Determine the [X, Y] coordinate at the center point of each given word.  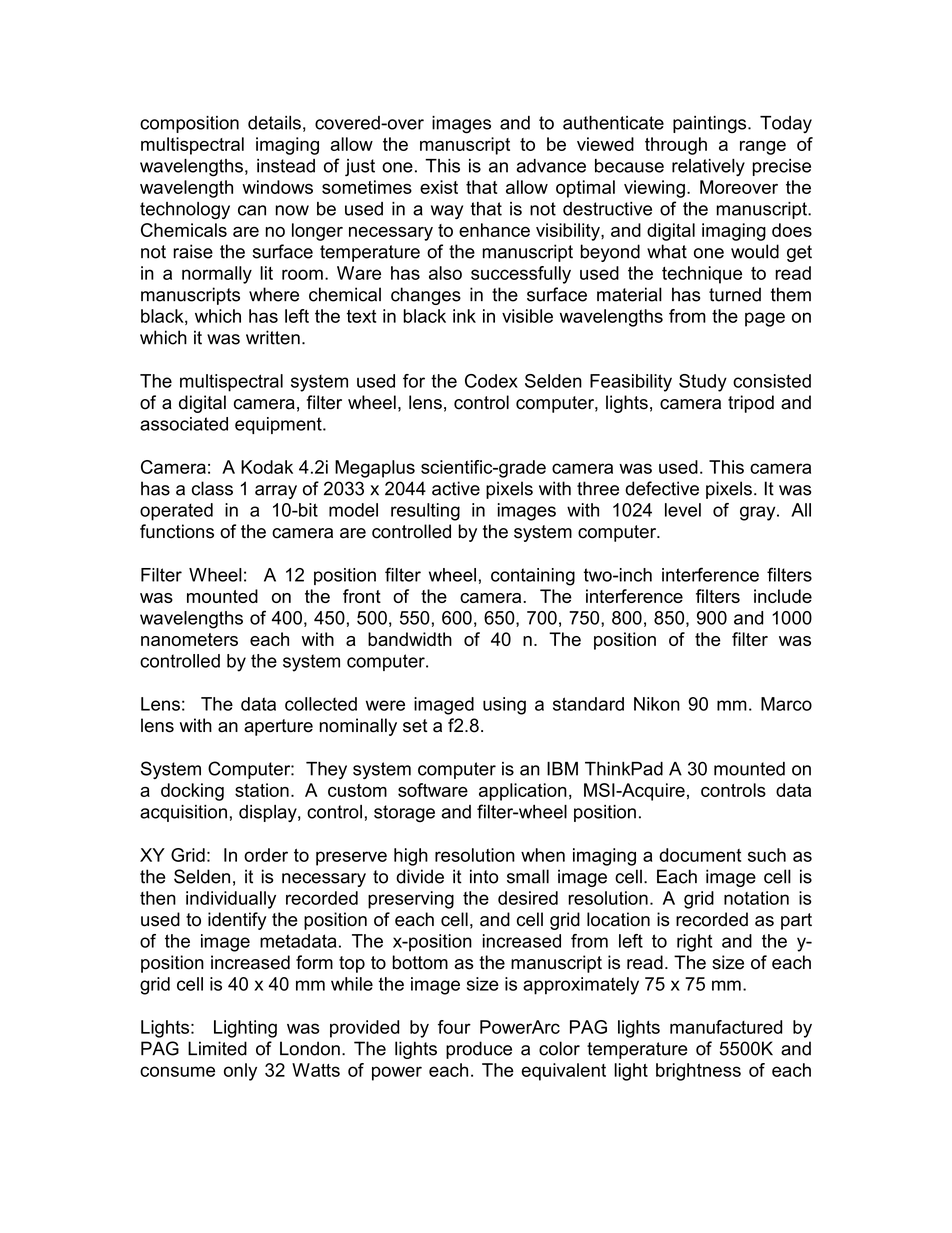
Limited [217, 1048]
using [504, 706]
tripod [751, 404]
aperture [278, 727]
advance [551, 166]
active [456, 488]
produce [479, 1050]
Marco [786, 704]
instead [286, 166]
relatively [708, 167]
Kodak [267, 467]
